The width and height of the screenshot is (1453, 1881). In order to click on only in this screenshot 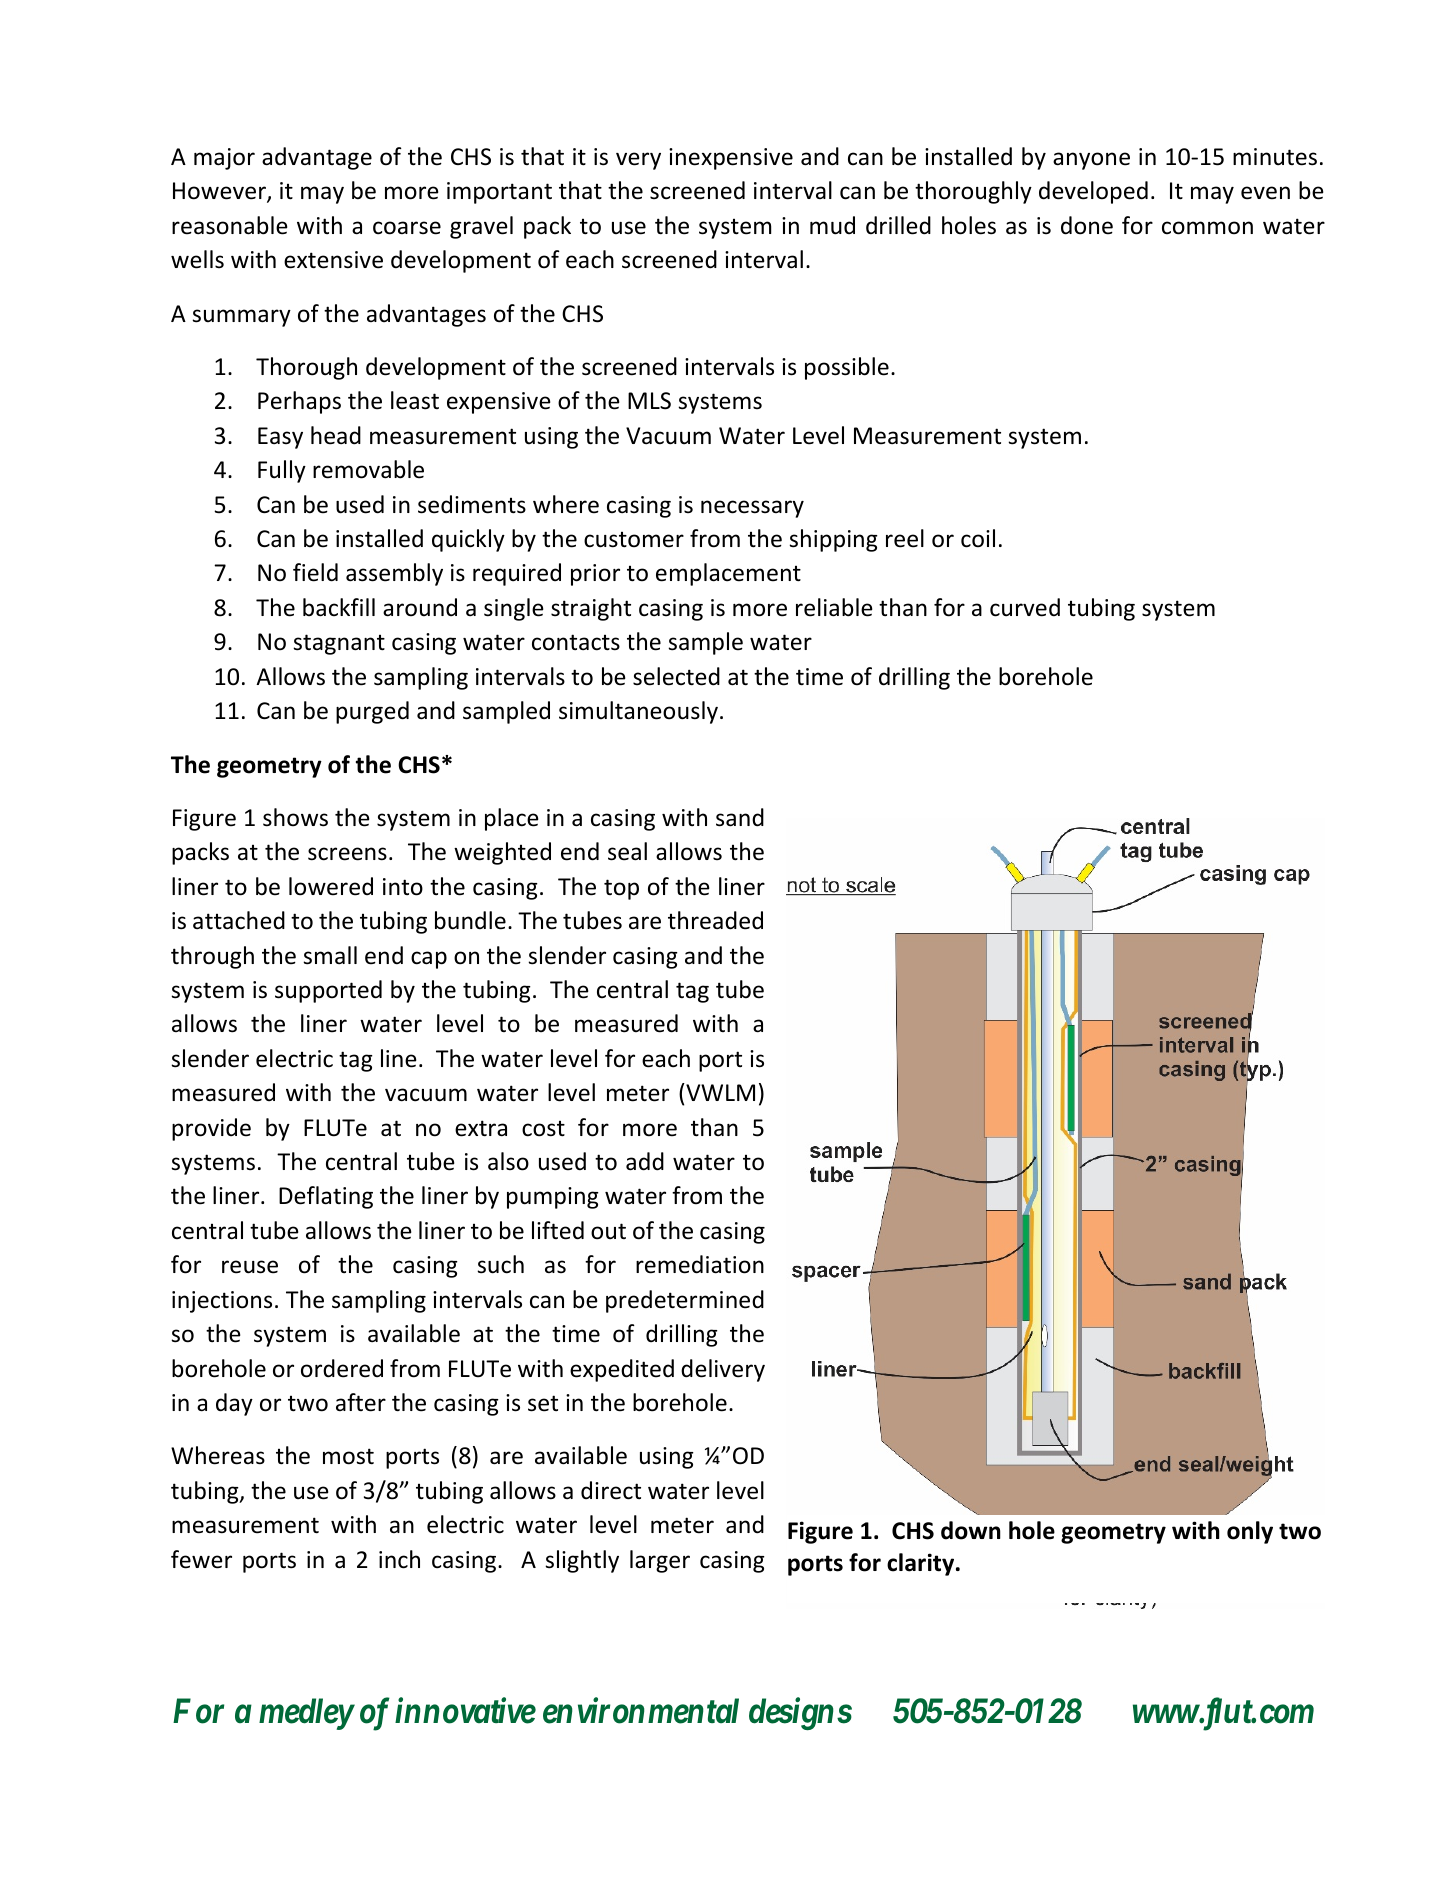, I will do `click(1250, 1532)`.
